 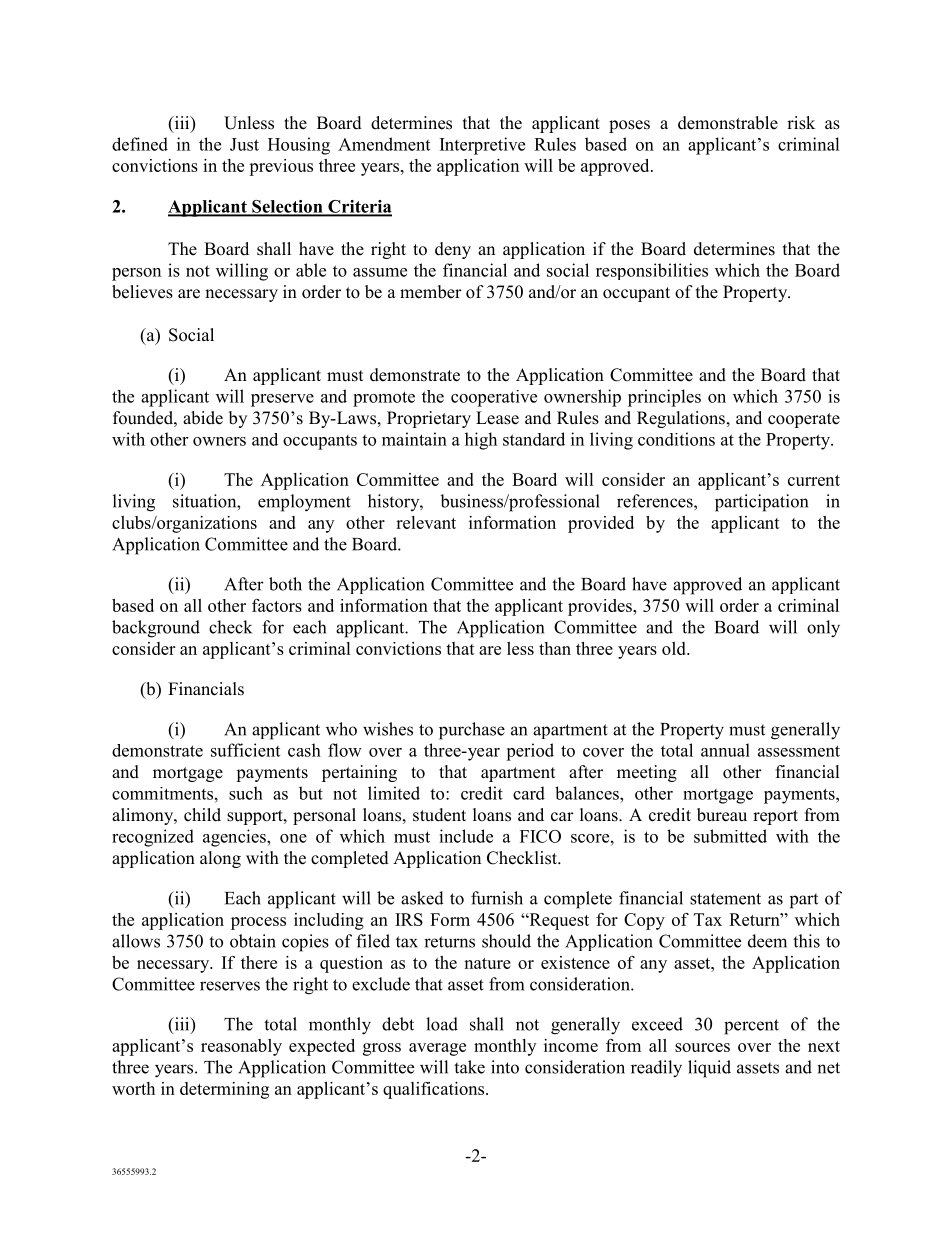 I want to click on sufficient, so click(x=245, y=750).
